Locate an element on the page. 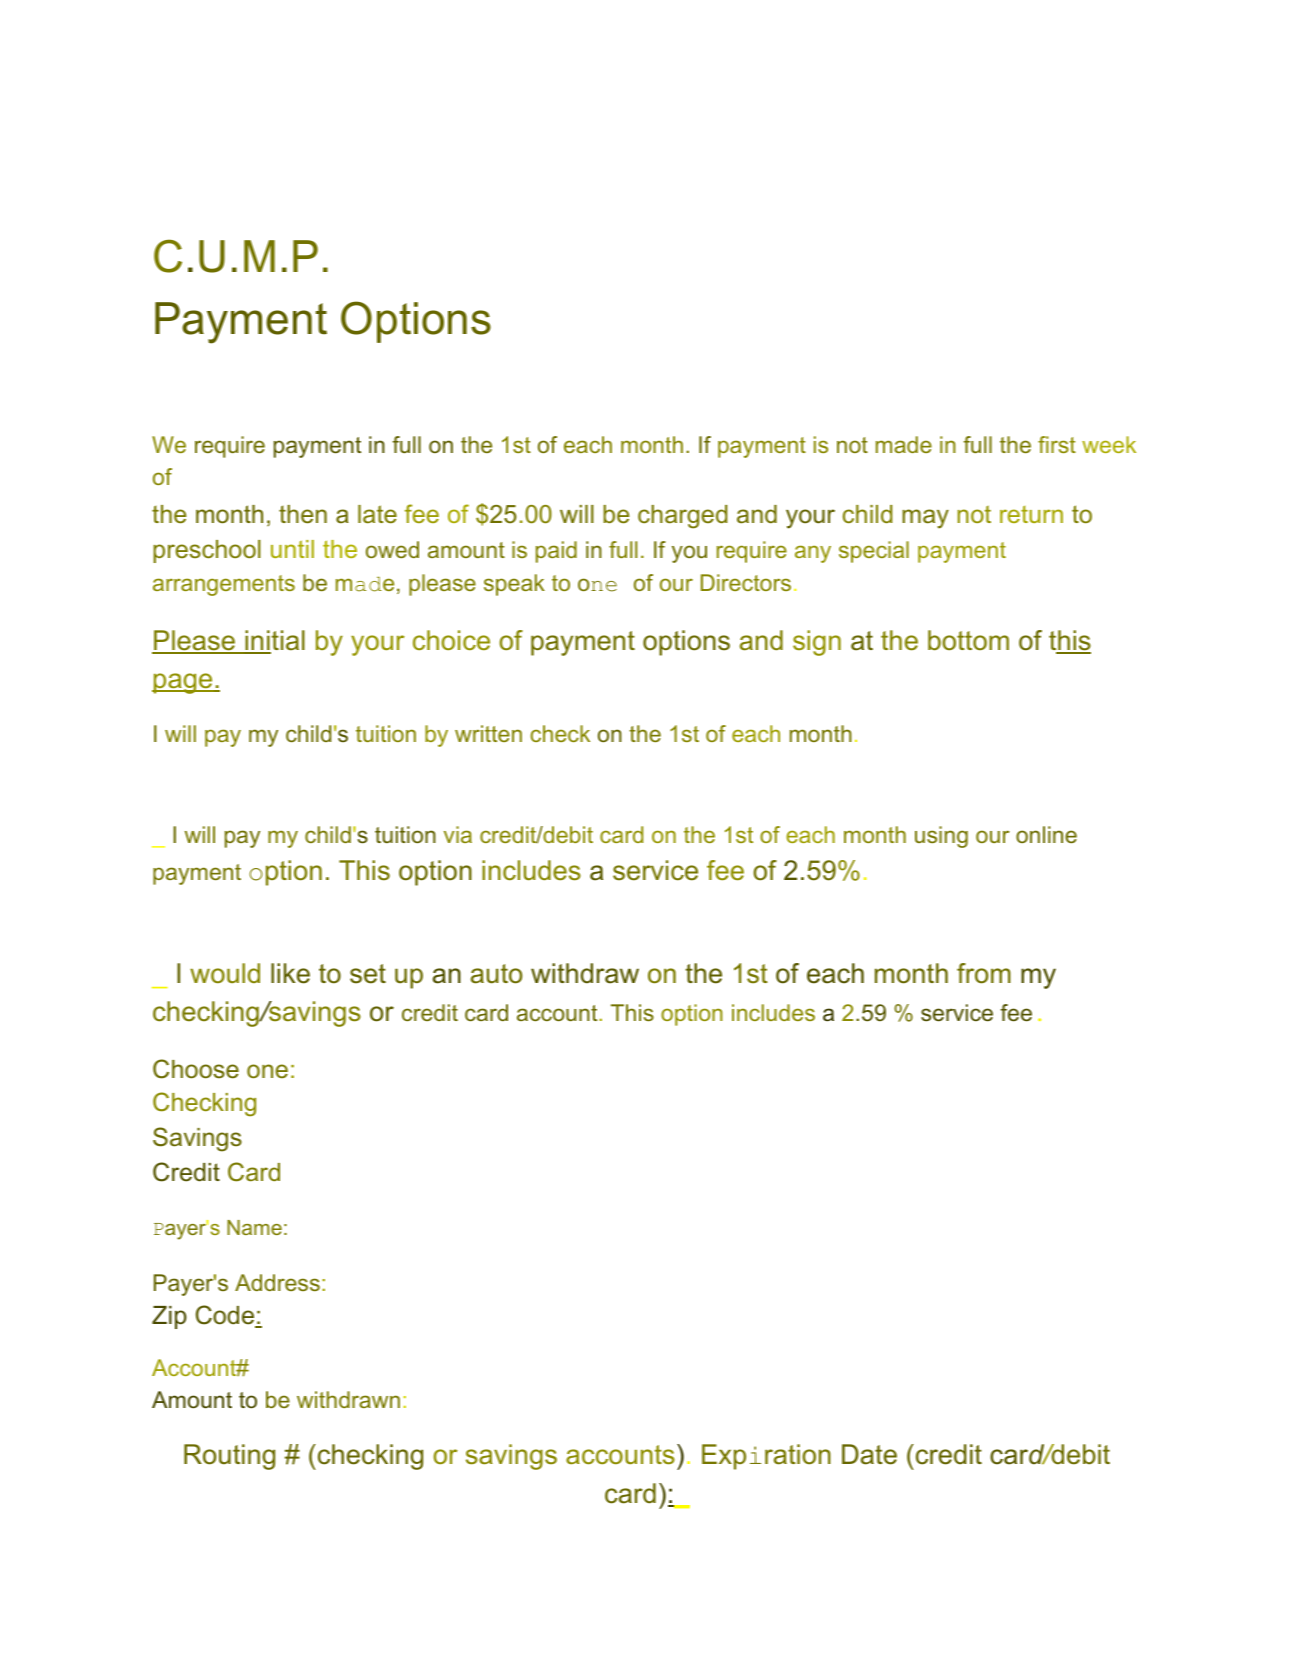  return is located at coordinates (1031, 514).
